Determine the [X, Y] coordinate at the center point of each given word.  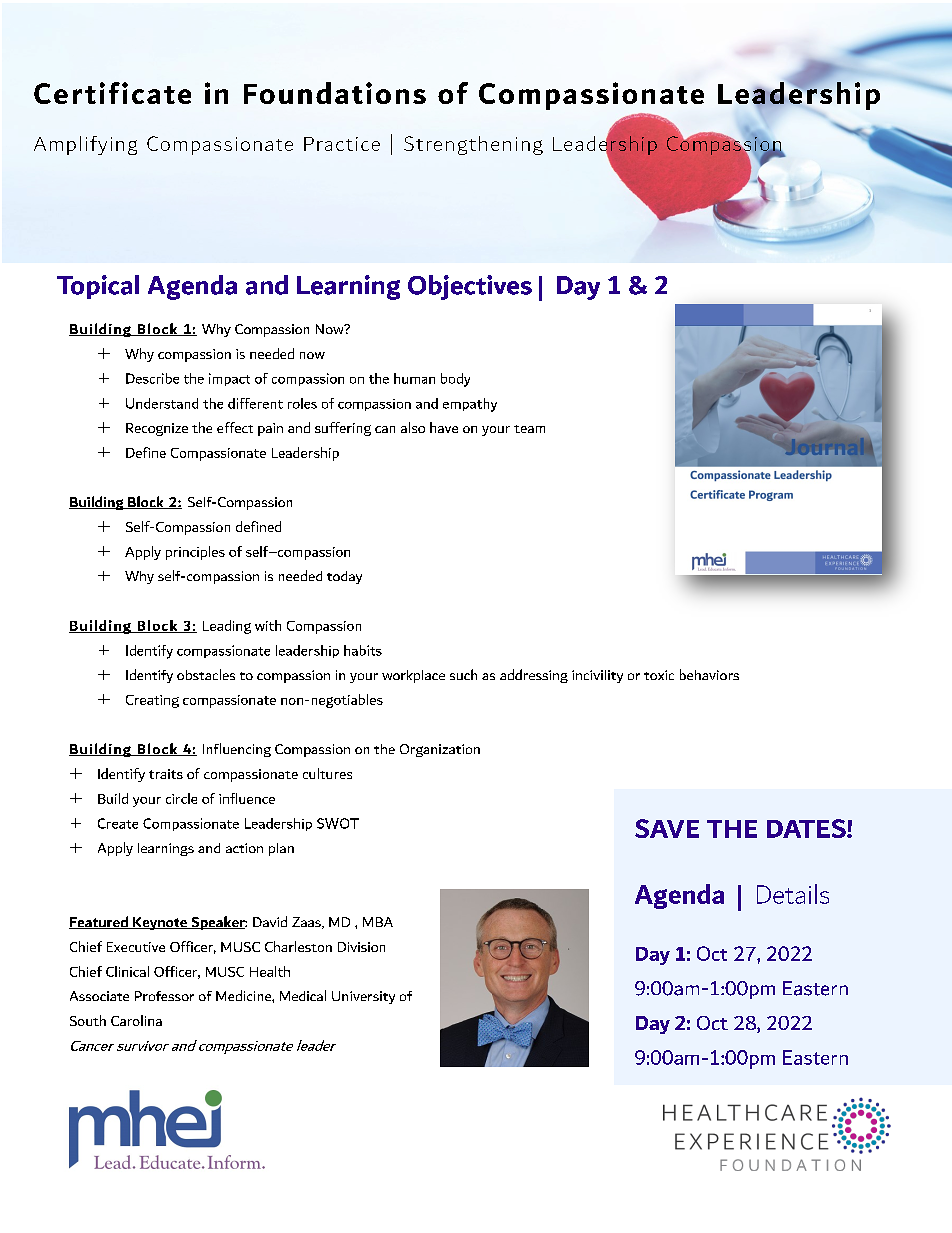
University [363, 997]
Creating [152, 701]
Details [793, 894]
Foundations [335, 93]
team [529, 429]
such [463, 674]
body [455, 380]
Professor [164, 996]
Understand [162, 403]
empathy [470, 405]
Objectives [470, 287]
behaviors [709, 674]
